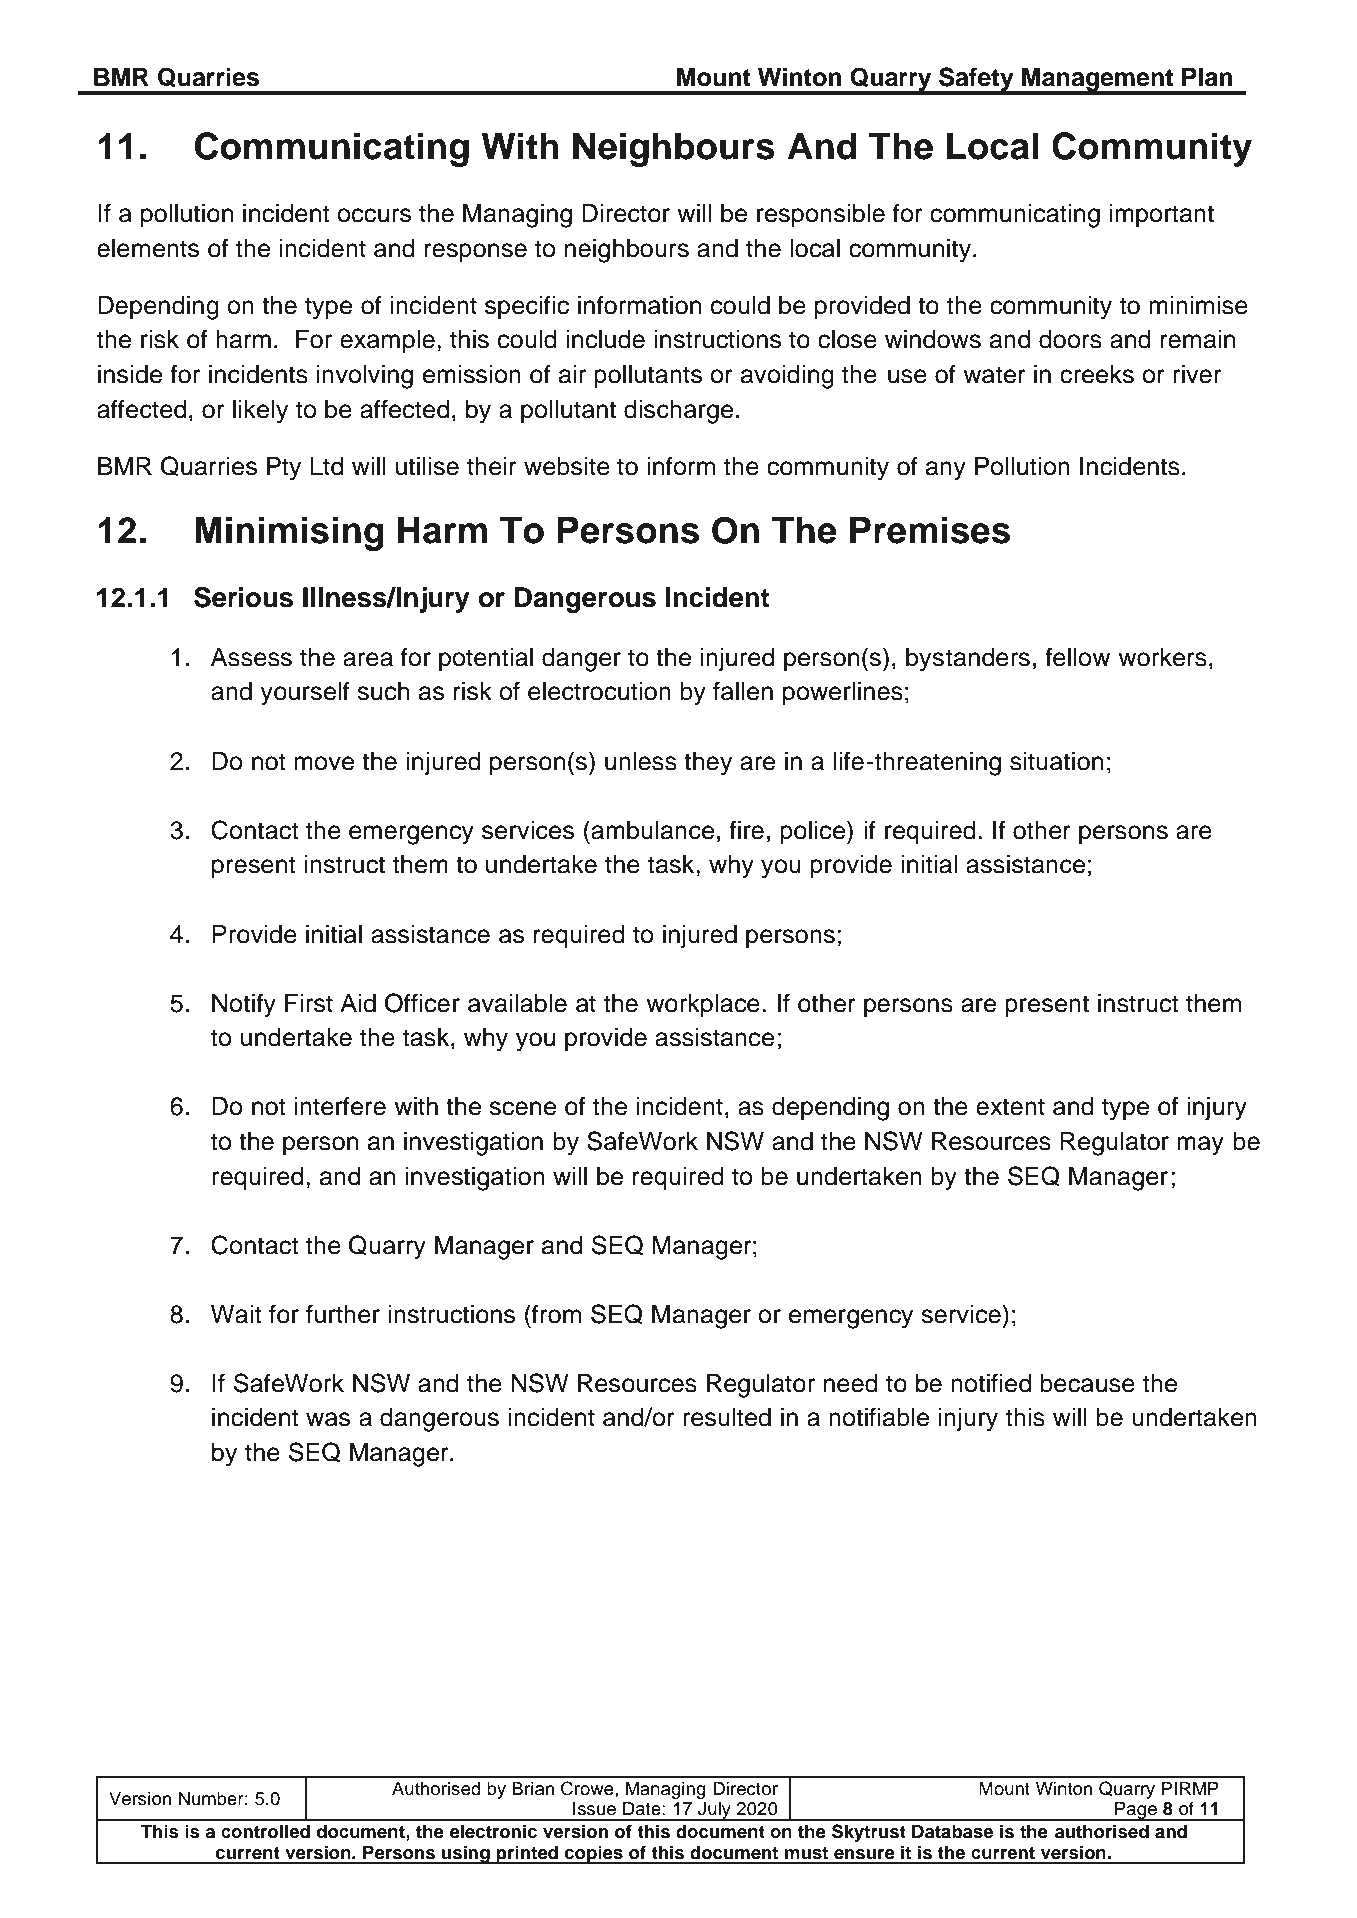 The width and height of the screenshot is (1357, 1918). What do you see at coordinates (703, 1006) in the screenshot?
I see `workplace` at bounding box center [703, 1006].
